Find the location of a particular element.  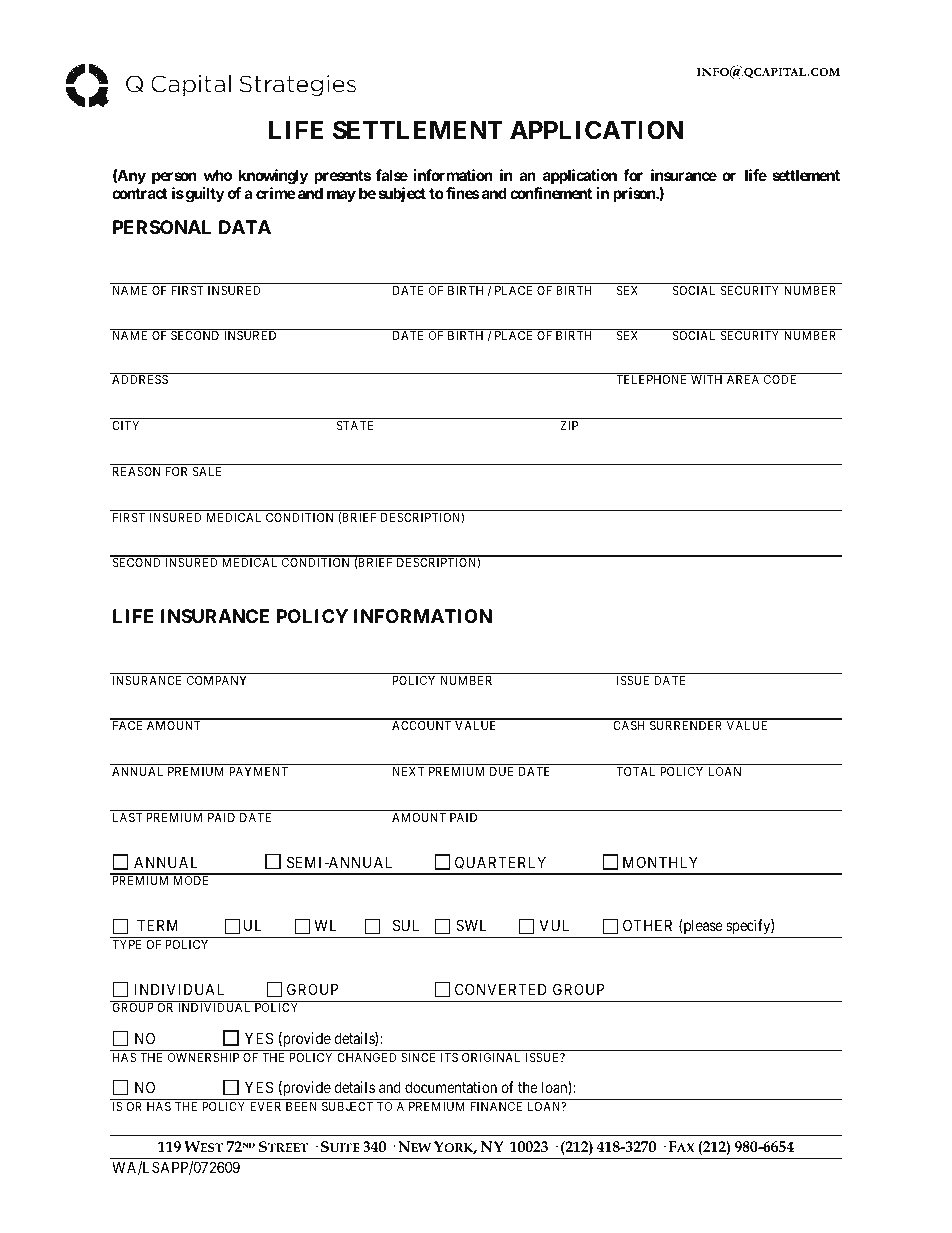

ADDRESS is located at coordinates (140, 379).
